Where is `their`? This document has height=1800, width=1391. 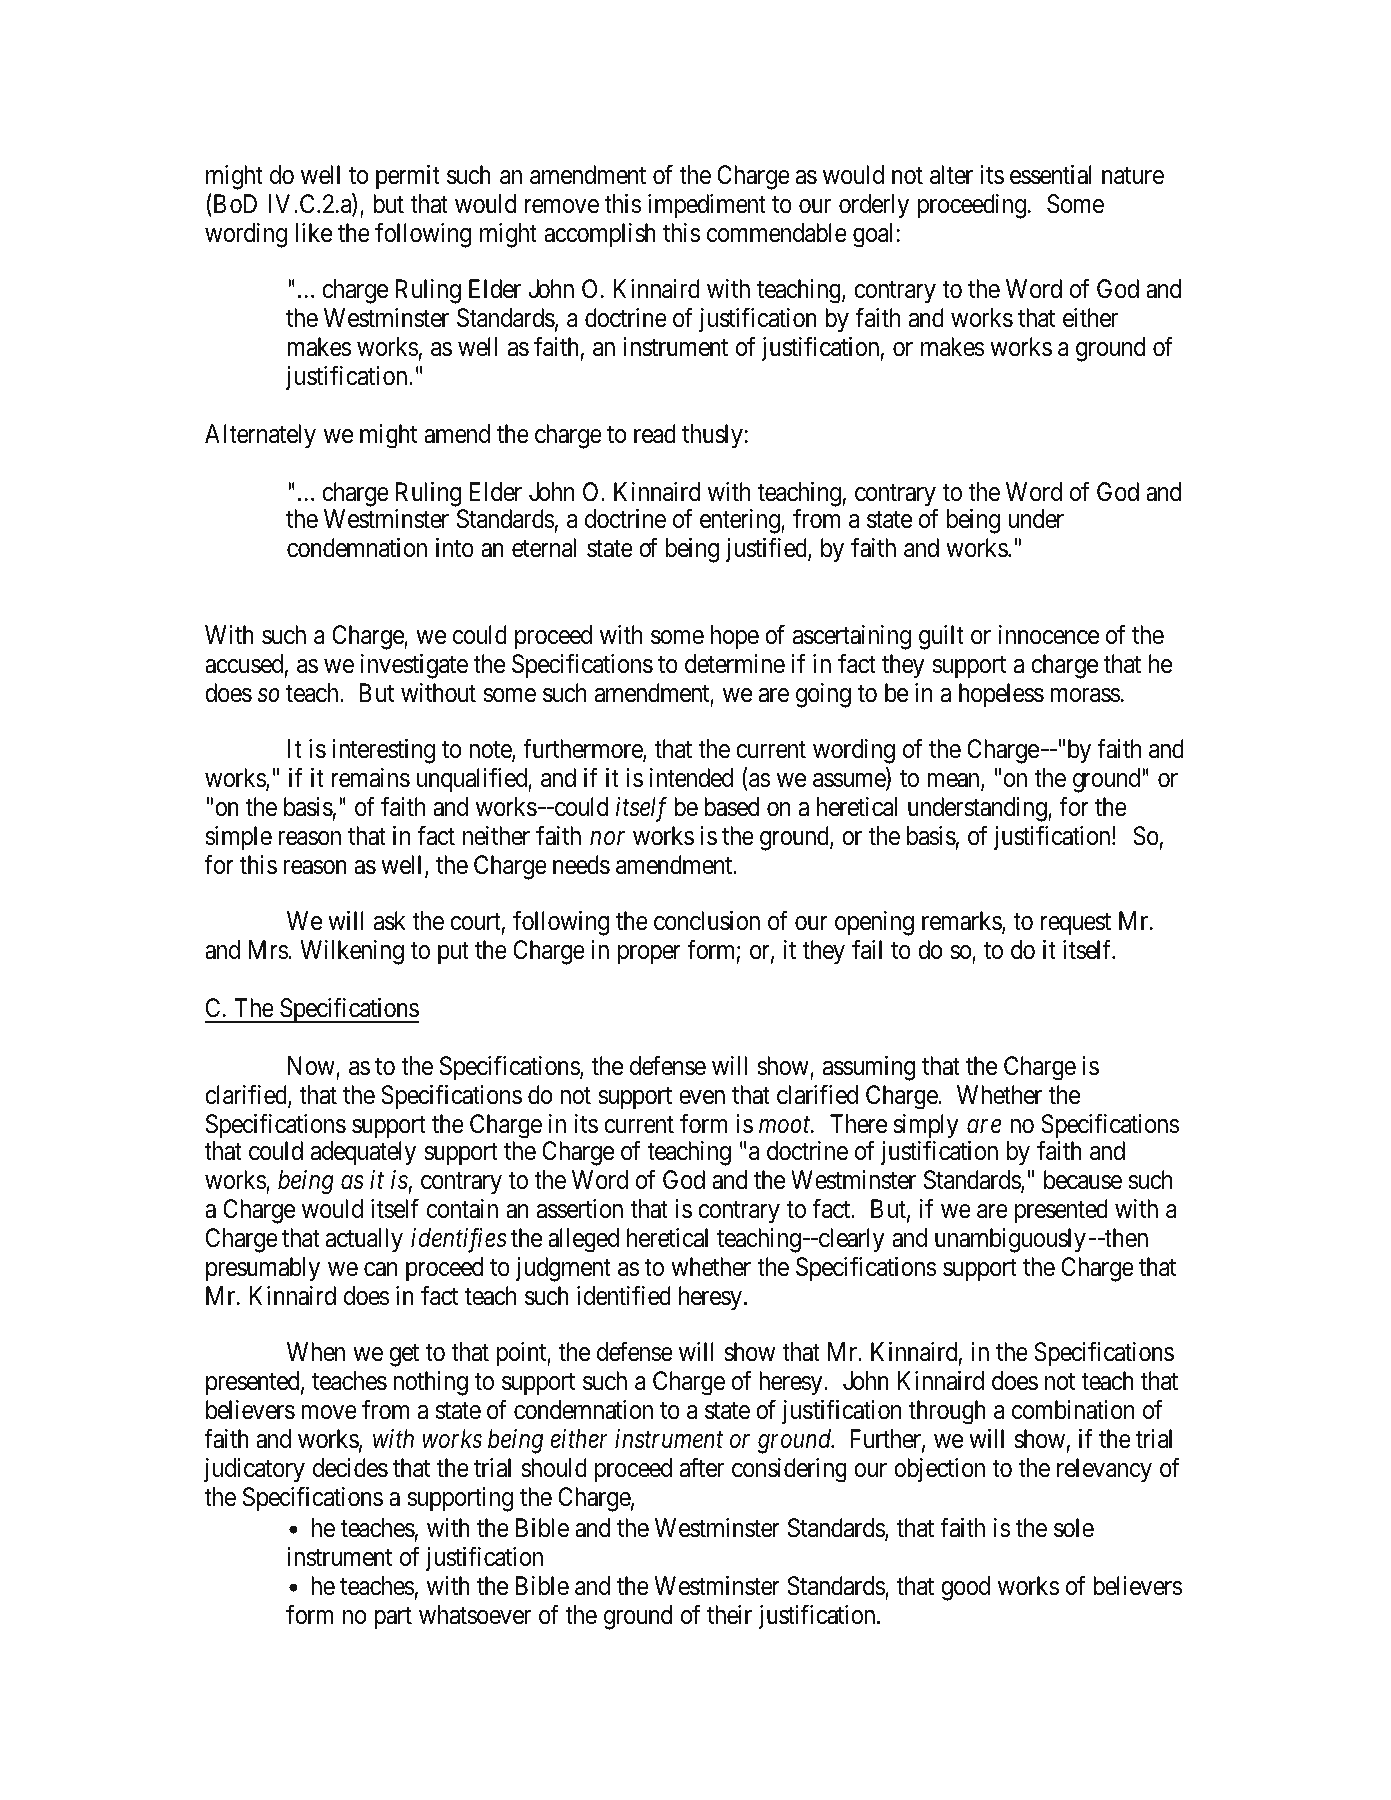 their is located at coordinates (729, 1615).
